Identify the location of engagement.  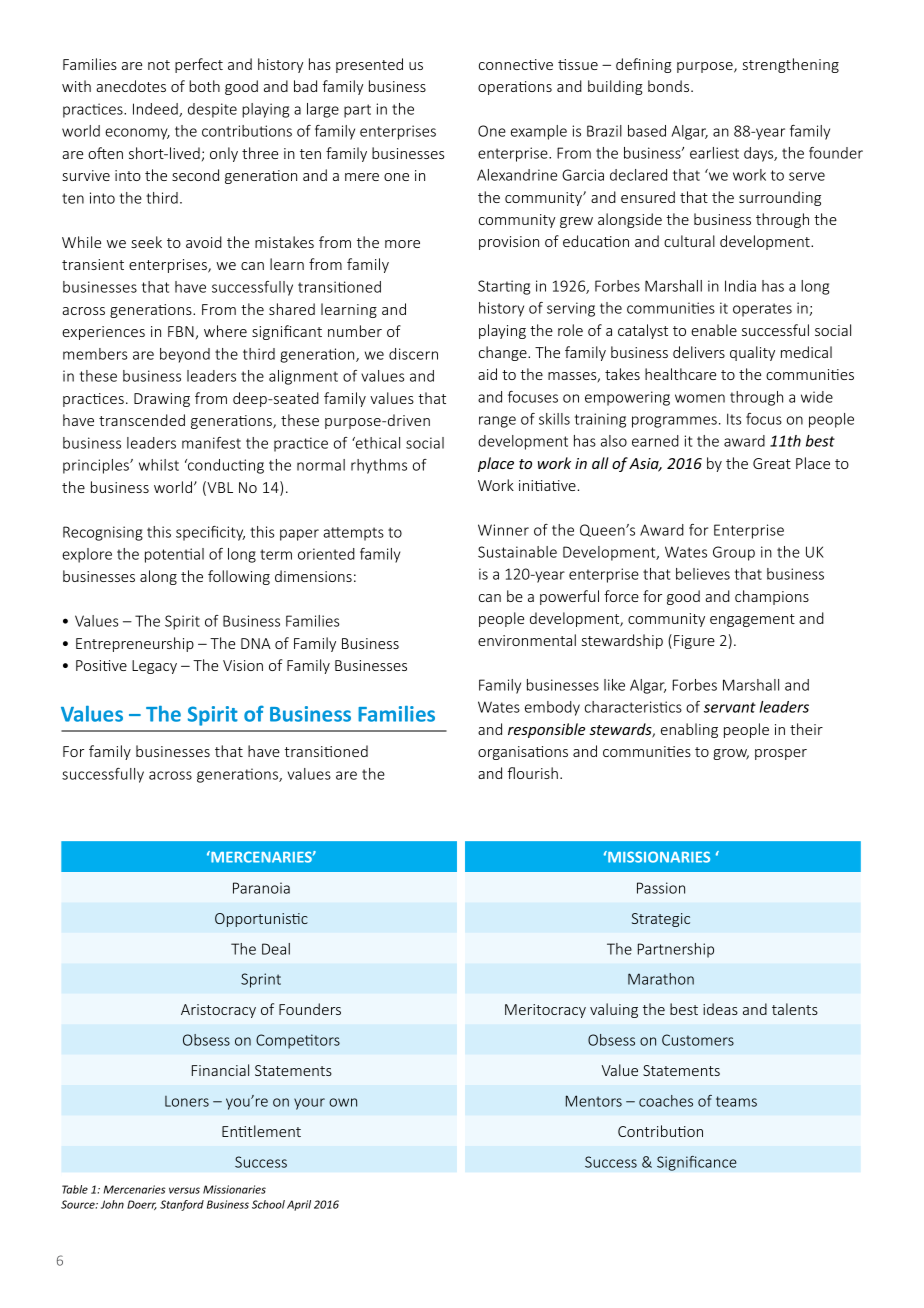
(752, 620).
